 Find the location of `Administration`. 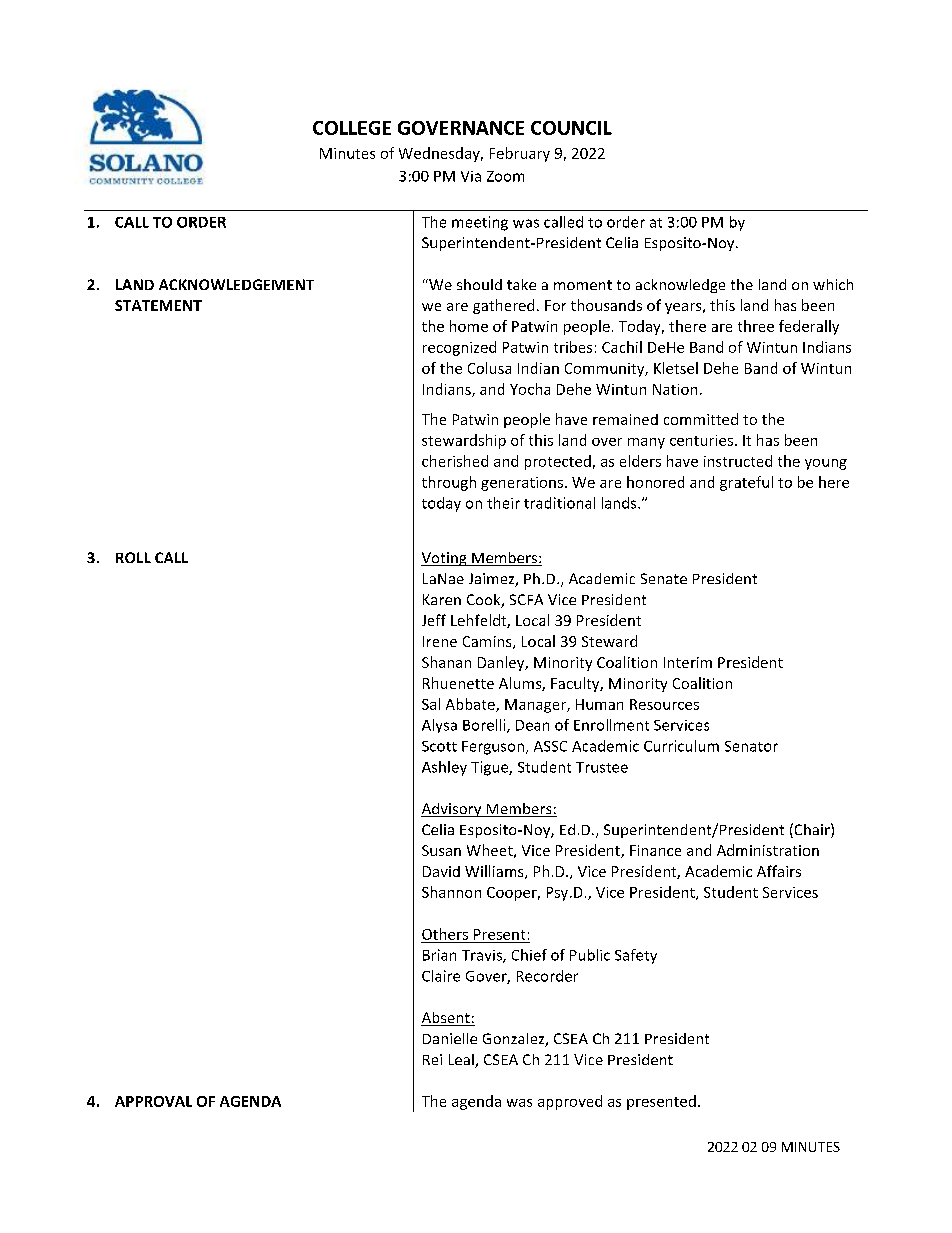

Administration is located at coordinates (768, 850).
